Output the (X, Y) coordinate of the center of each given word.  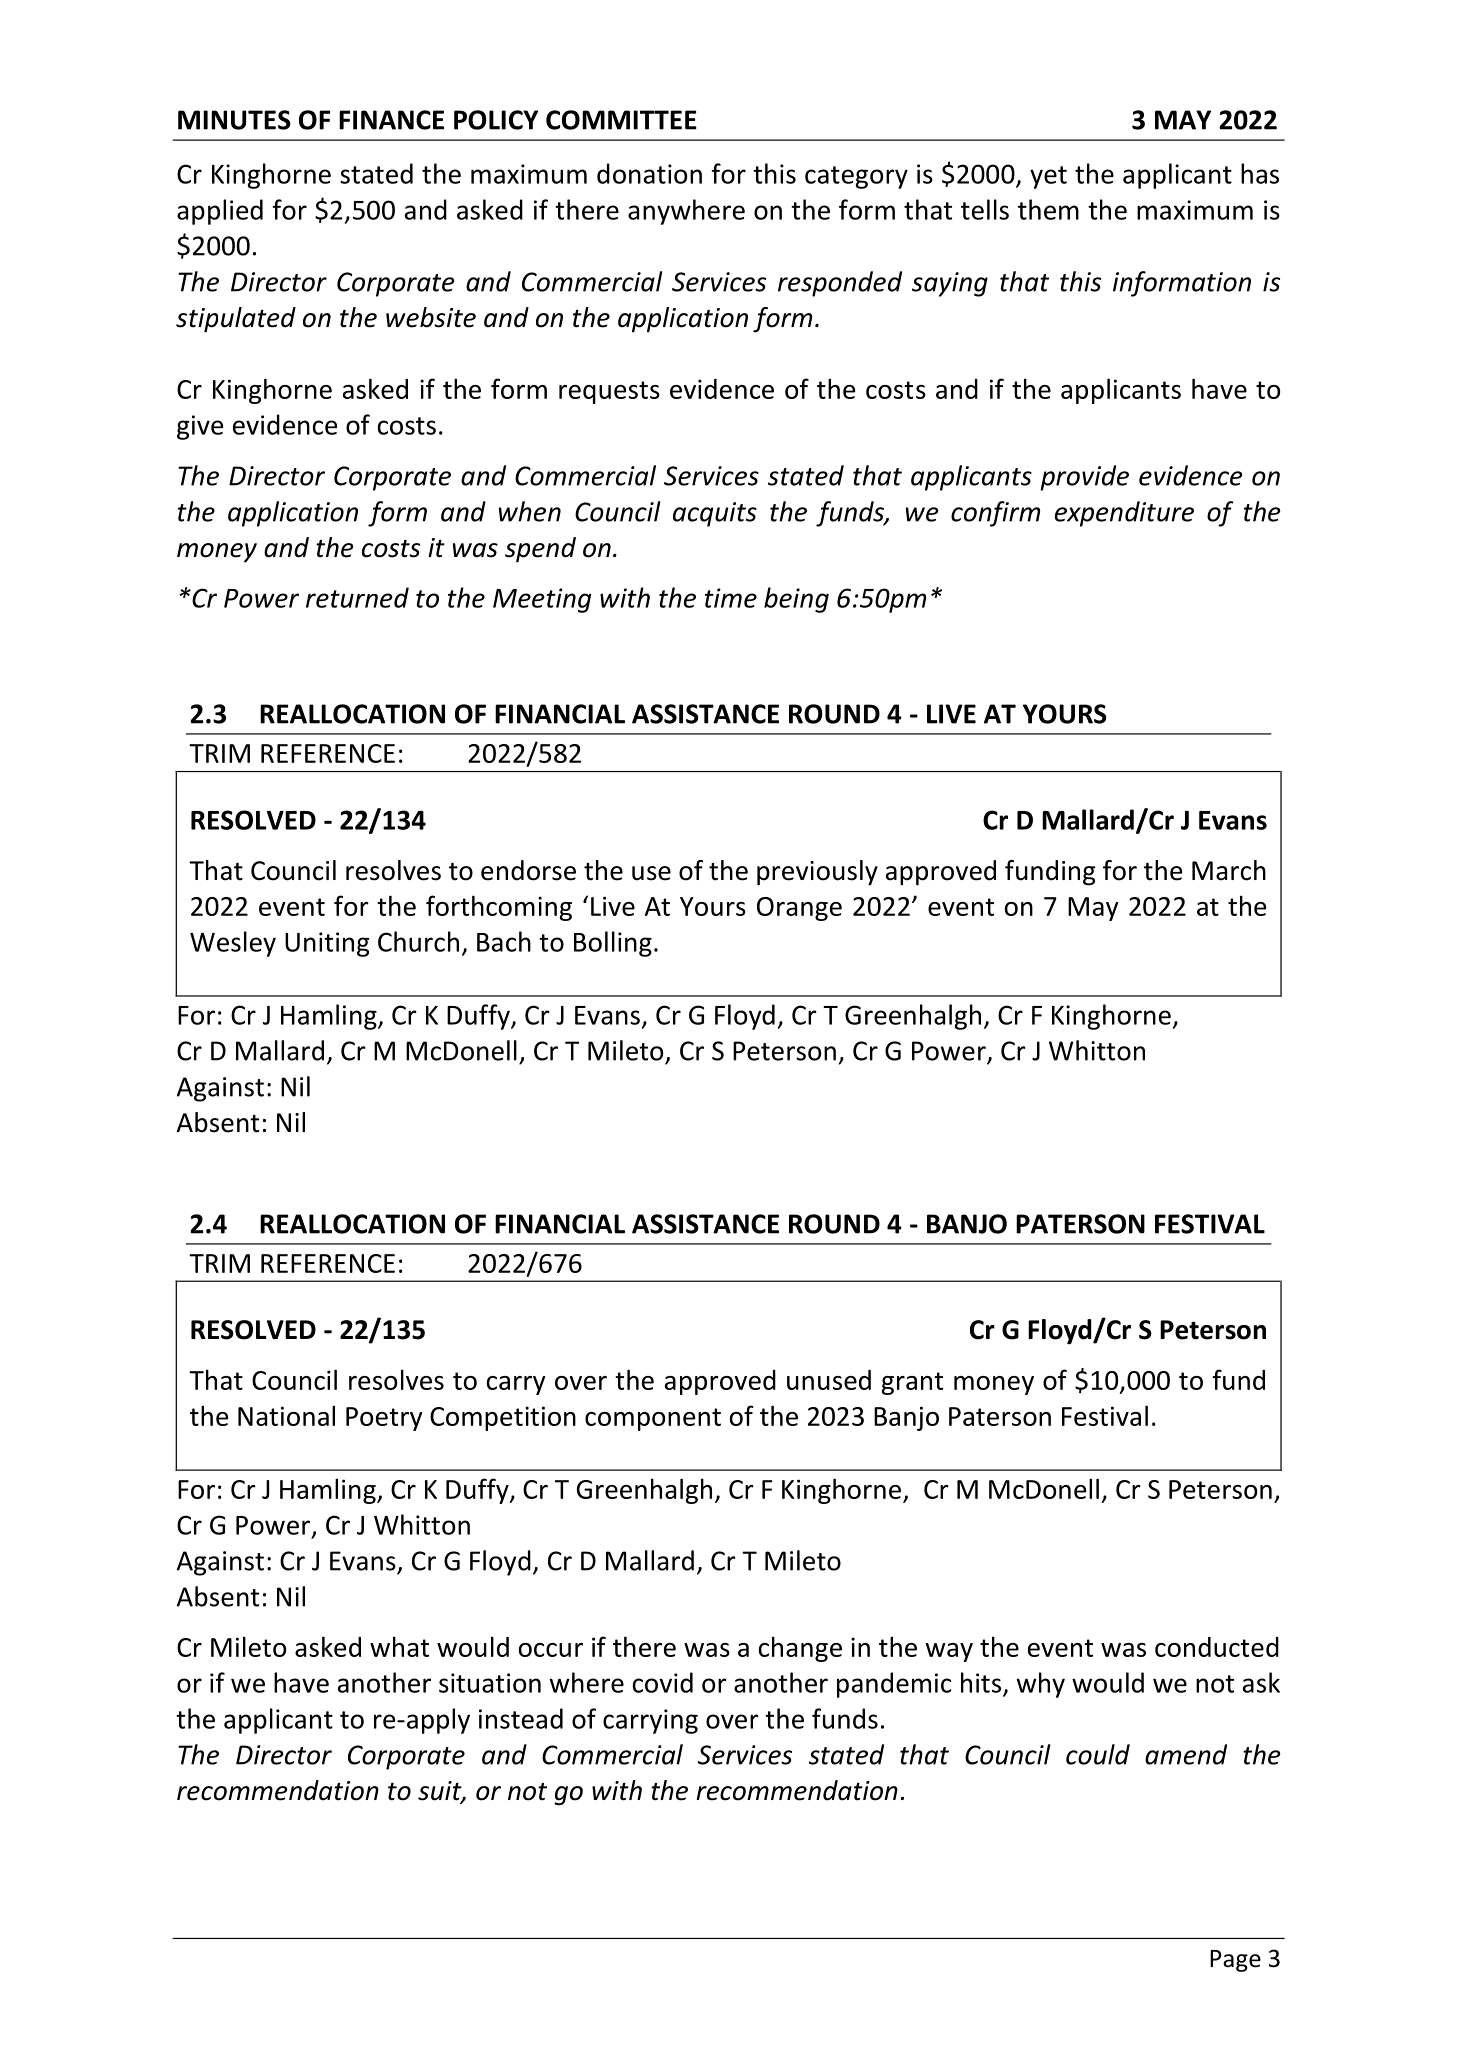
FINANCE (391, 120)
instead (521, 1718)
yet (1048, 177)
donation (649, 173)
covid (663, 1682)
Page (1235, 1961)
